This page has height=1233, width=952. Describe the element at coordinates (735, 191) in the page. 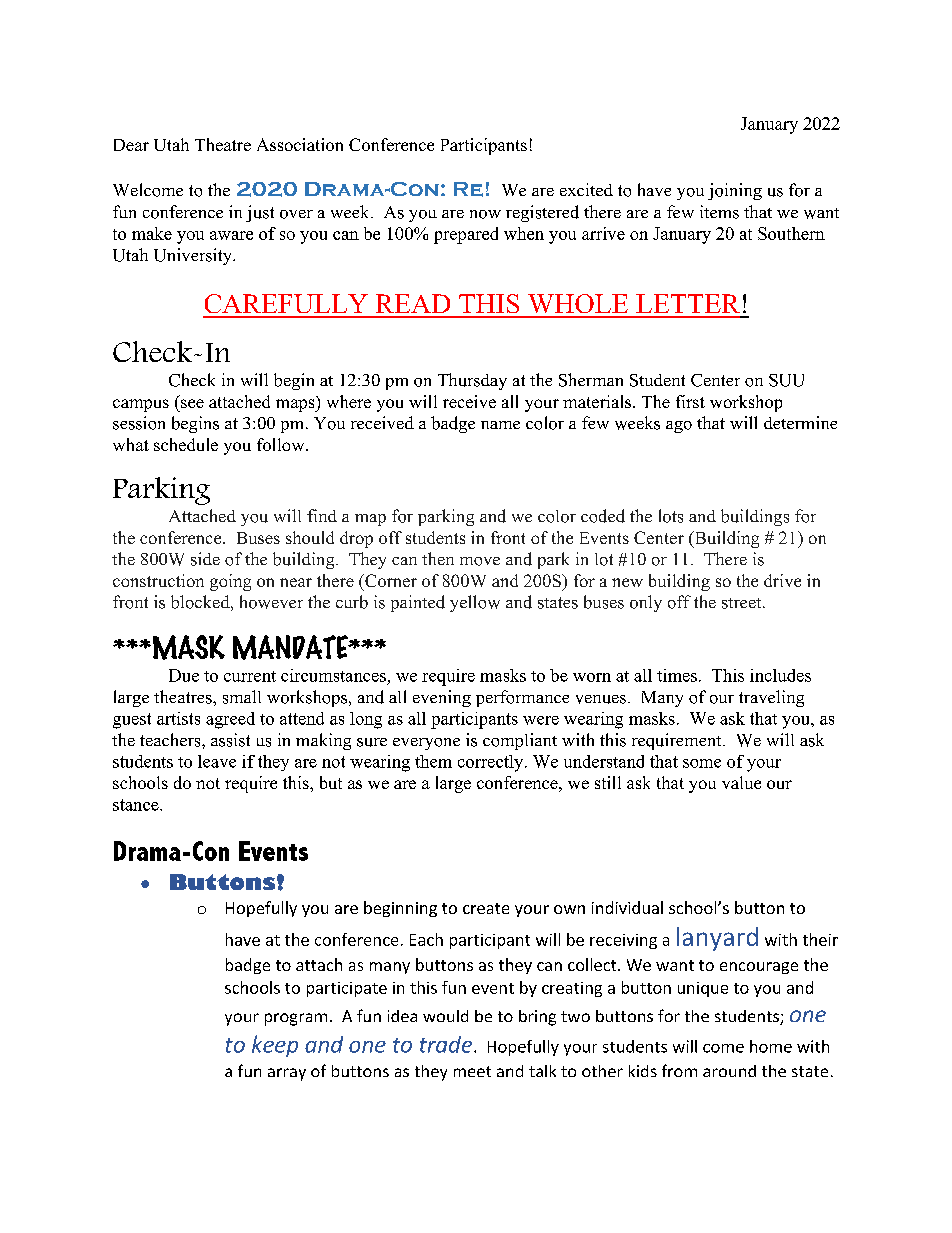

I see `joining` at that location.
